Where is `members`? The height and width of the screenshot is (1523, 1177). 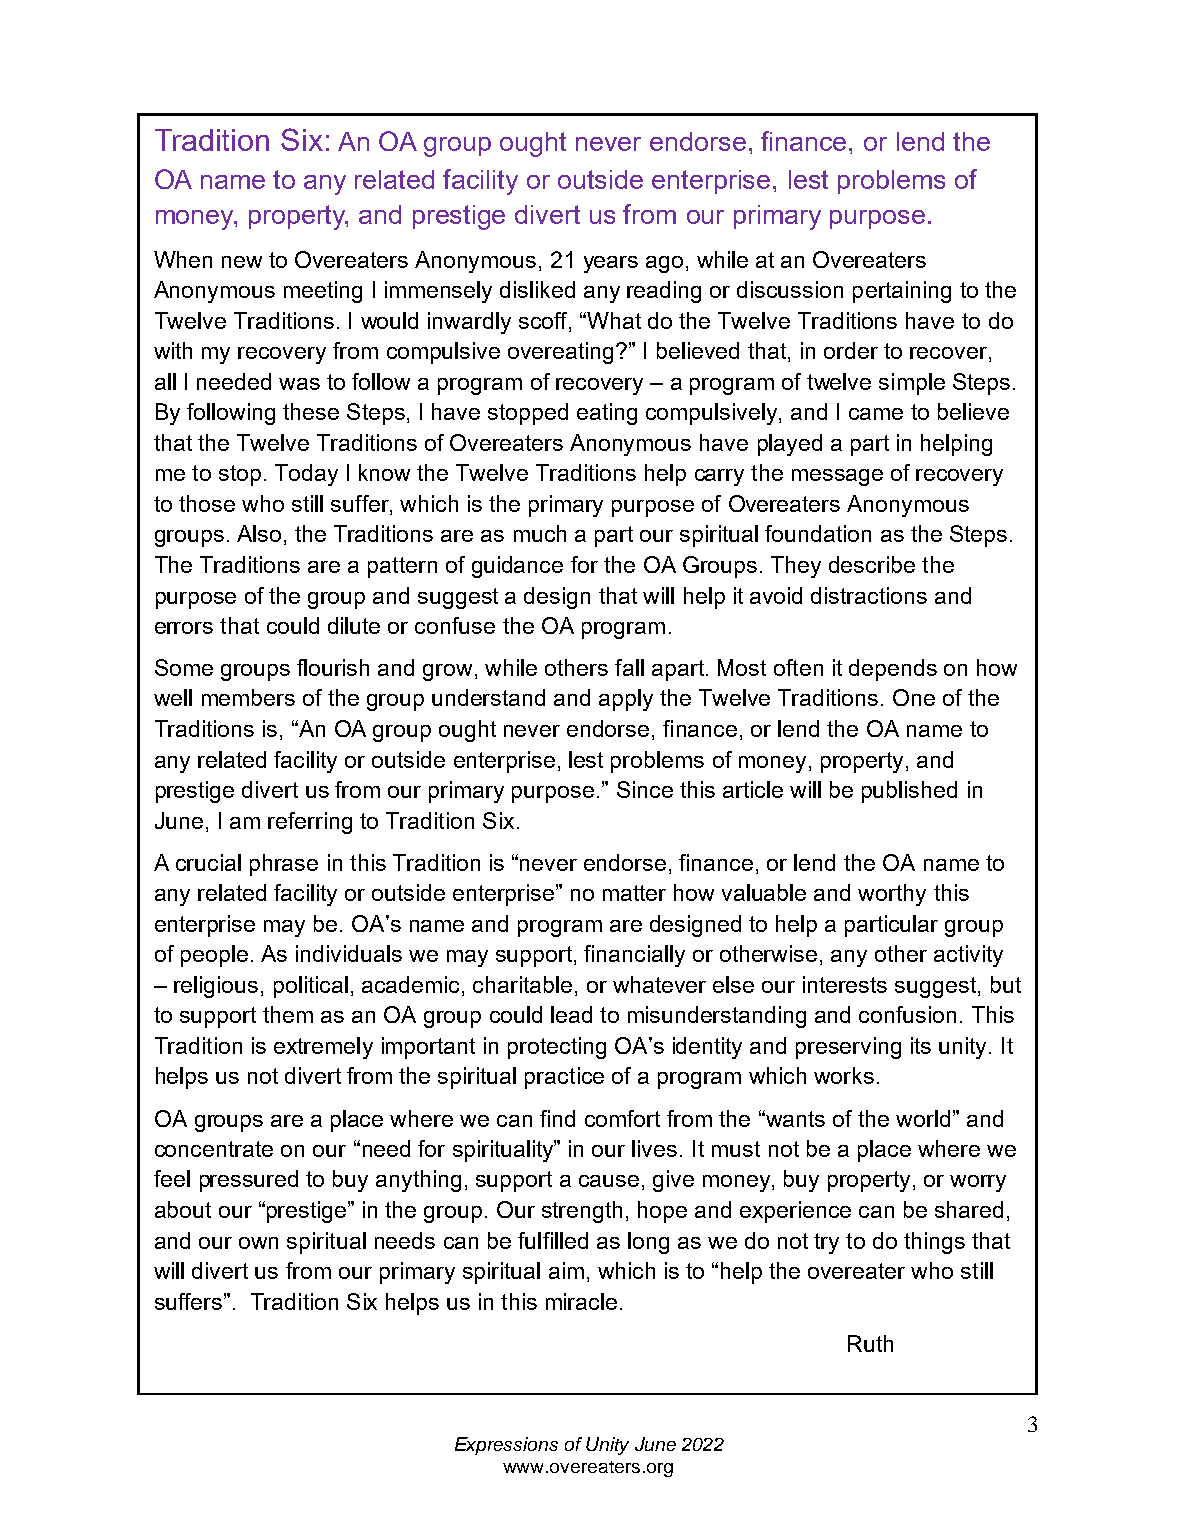
members is located at coordinates (248, 697).
